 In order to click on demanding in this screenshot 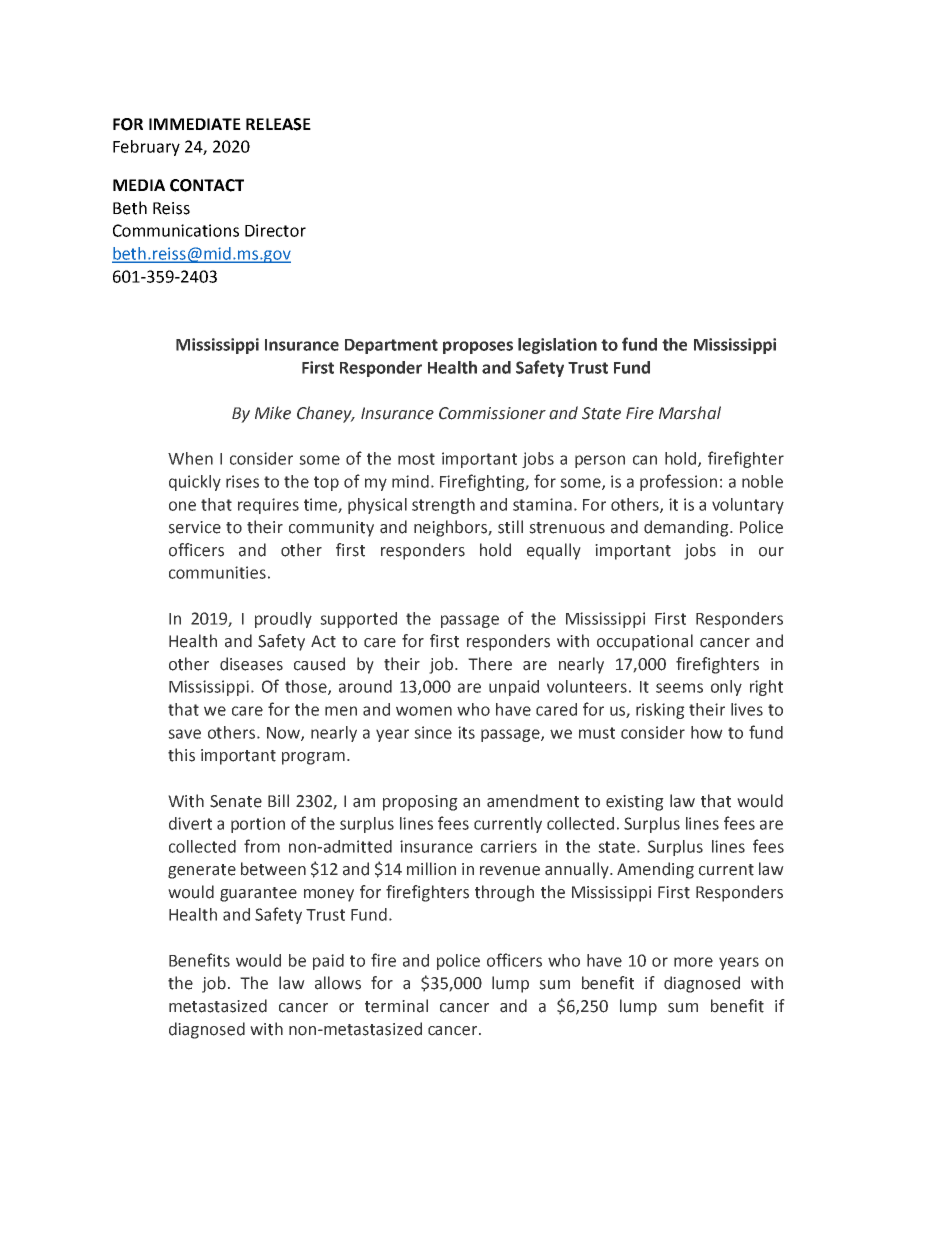, I will do `click(687, 528)`.
